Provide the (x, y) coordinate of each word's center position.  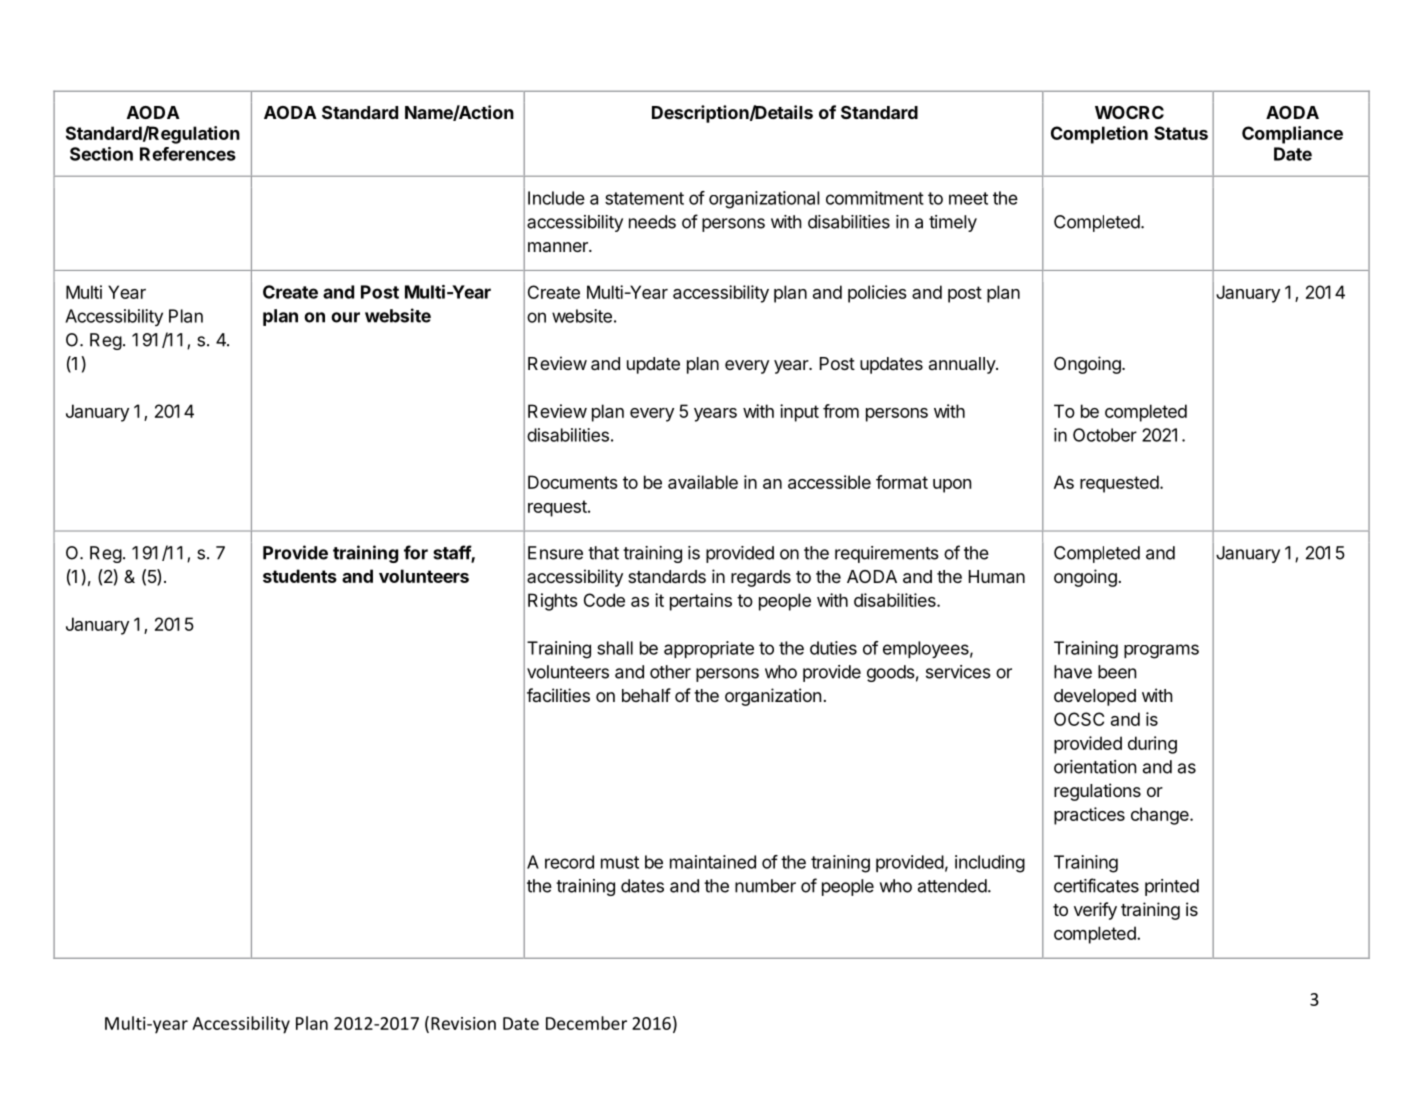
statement (644, 198)
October (1105, 435)
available (703, 482)
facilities (558, 695)
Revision (463, 1023)
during (1152, 745)
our (345, 317)
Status (1181, 133)
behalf (646, 695)
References (188, 154)
